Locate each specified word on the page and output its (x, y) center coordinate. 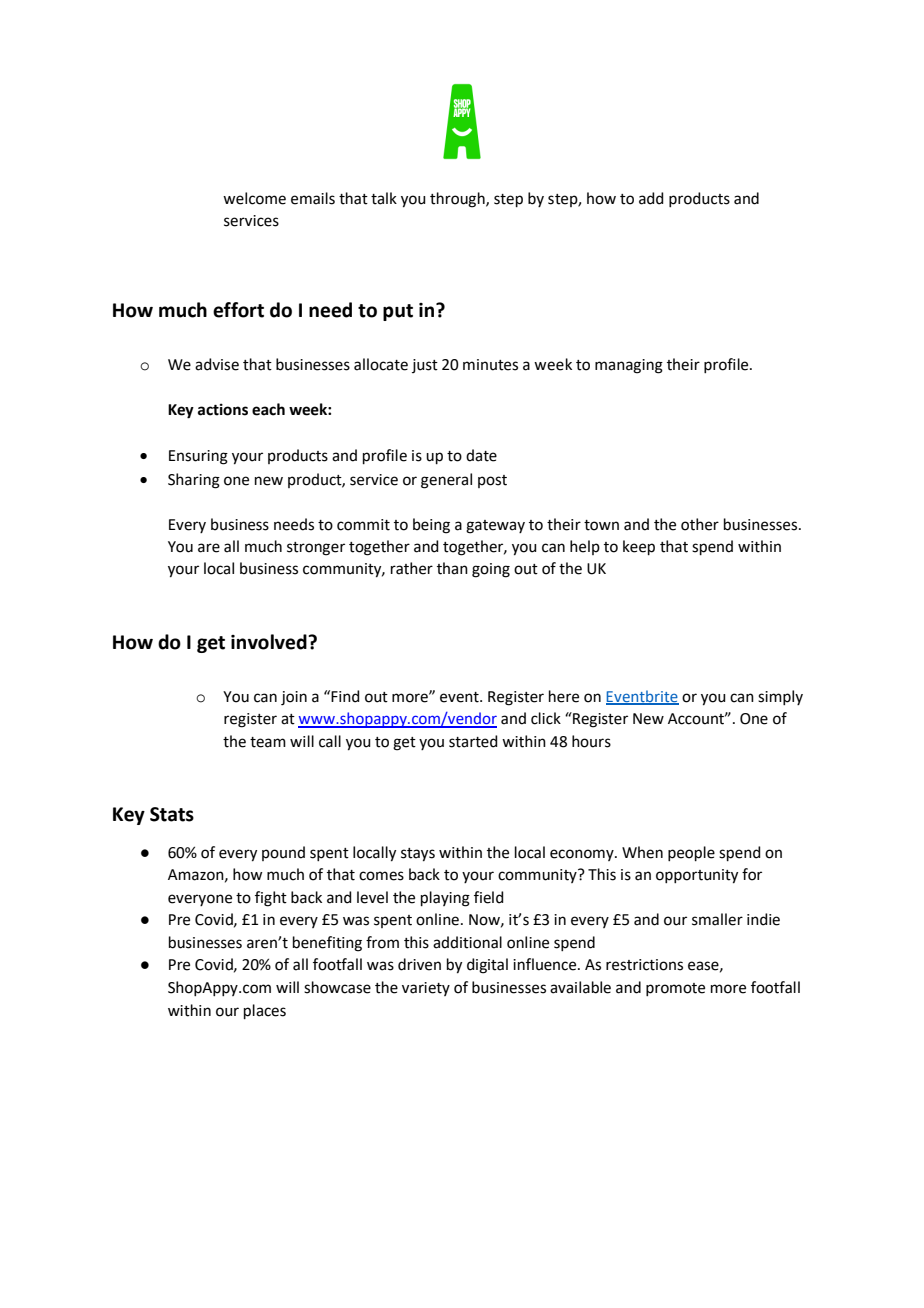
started (473, 741)
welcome (254, 198)
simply (780, 697)
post (492, 481)
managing (629, 366)
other (700, 524)
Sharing (194, 481)
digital (487, 966)
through (458, 200)
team (268, 742)
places (265, 1011)
